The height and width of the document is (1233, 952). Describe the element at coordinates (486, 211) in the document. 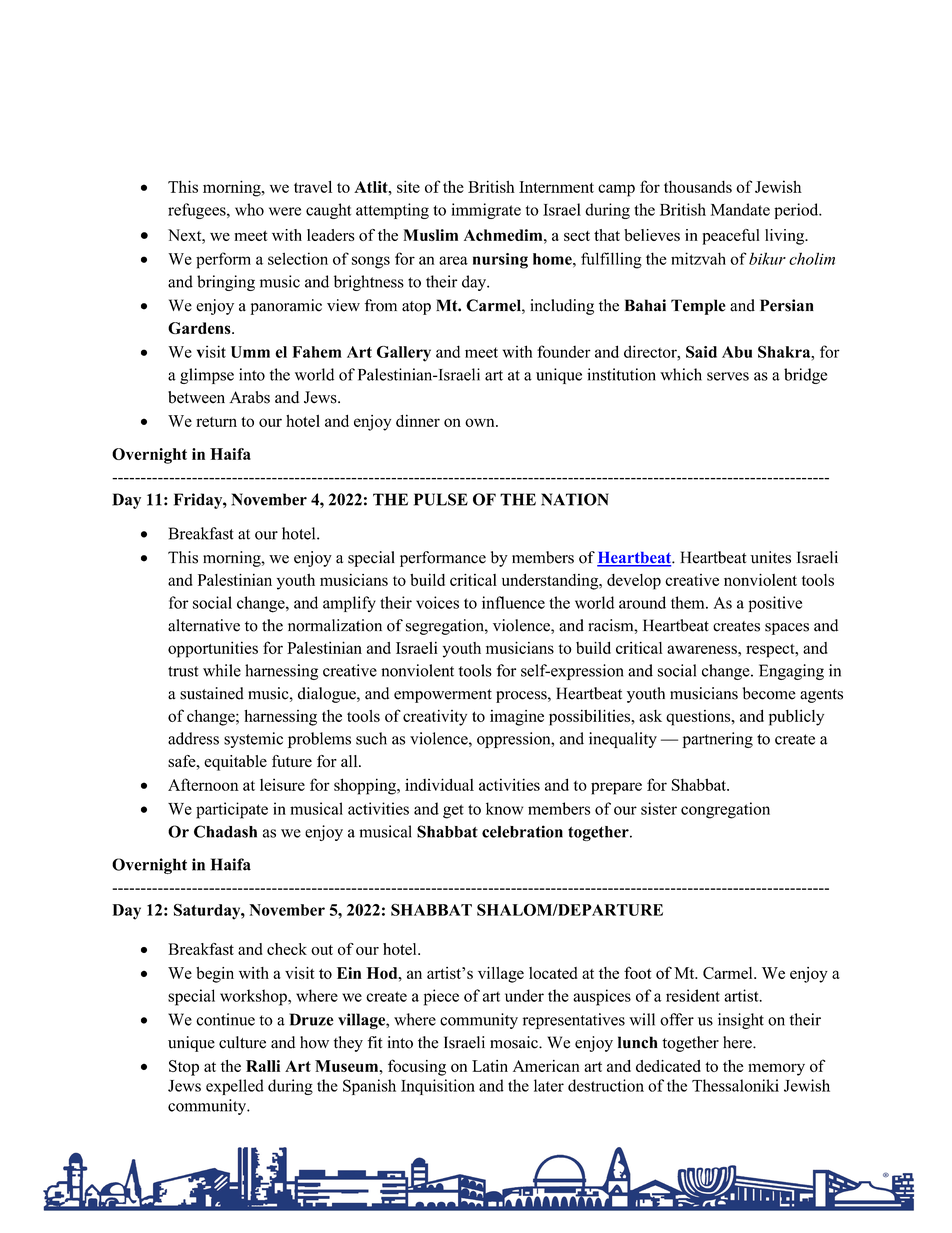

I see `immigrate` at that location.
